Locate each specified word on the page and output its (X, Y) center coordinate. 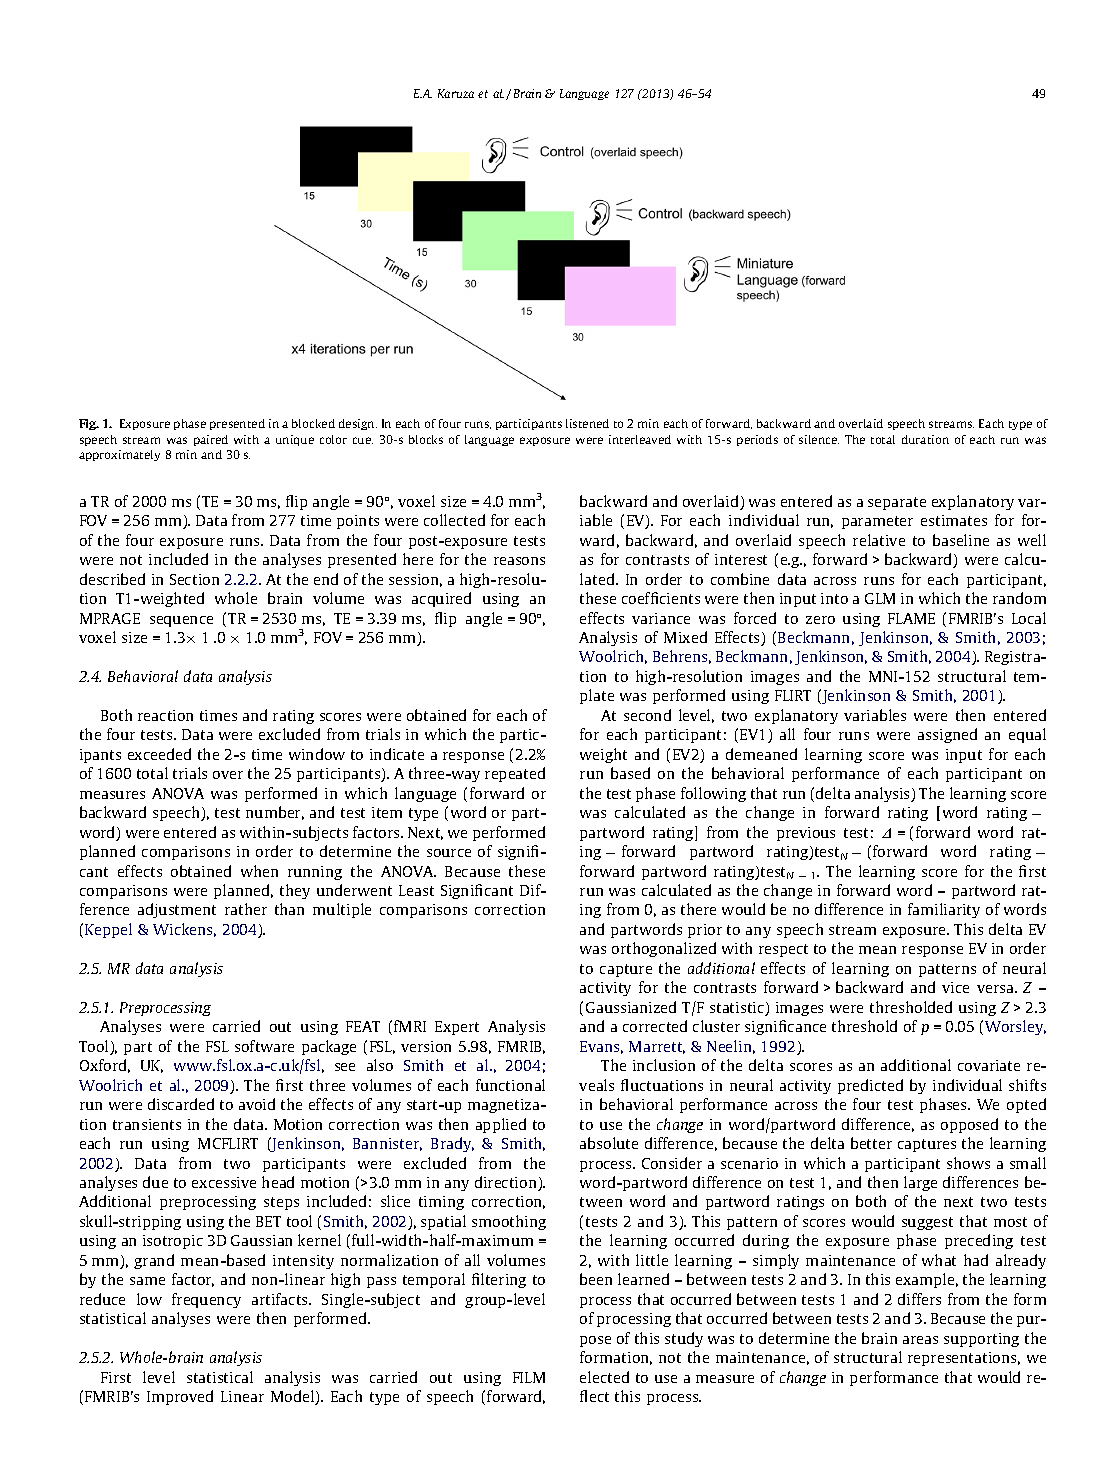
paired (211, 440)
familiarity (944, 910)
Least (416, 890)
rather (246, 909)
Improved (180, 1397)
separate (897, 503)
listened (587, 423)
